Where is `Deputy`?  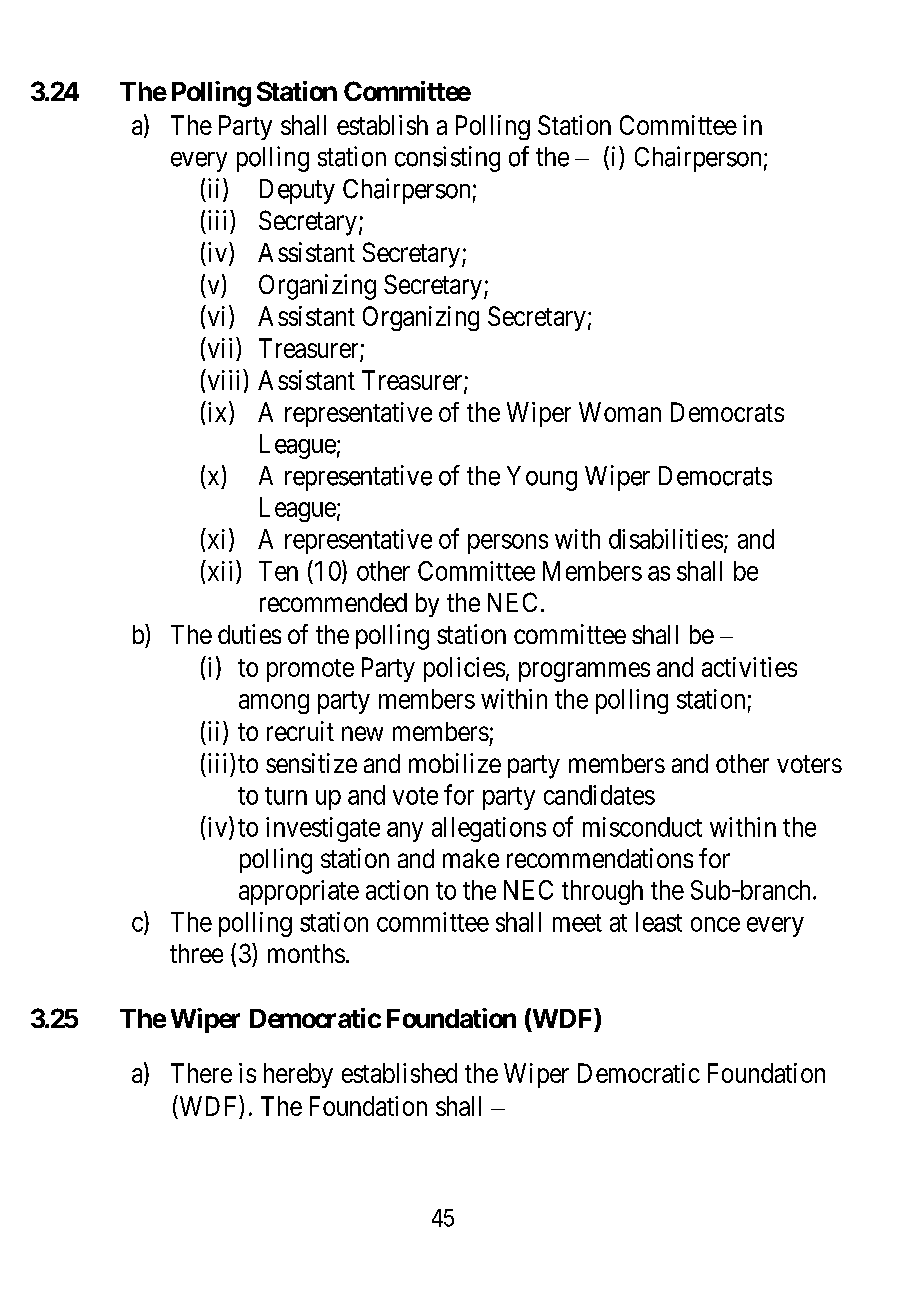 Deputy is located at coordinates (297, 191).
